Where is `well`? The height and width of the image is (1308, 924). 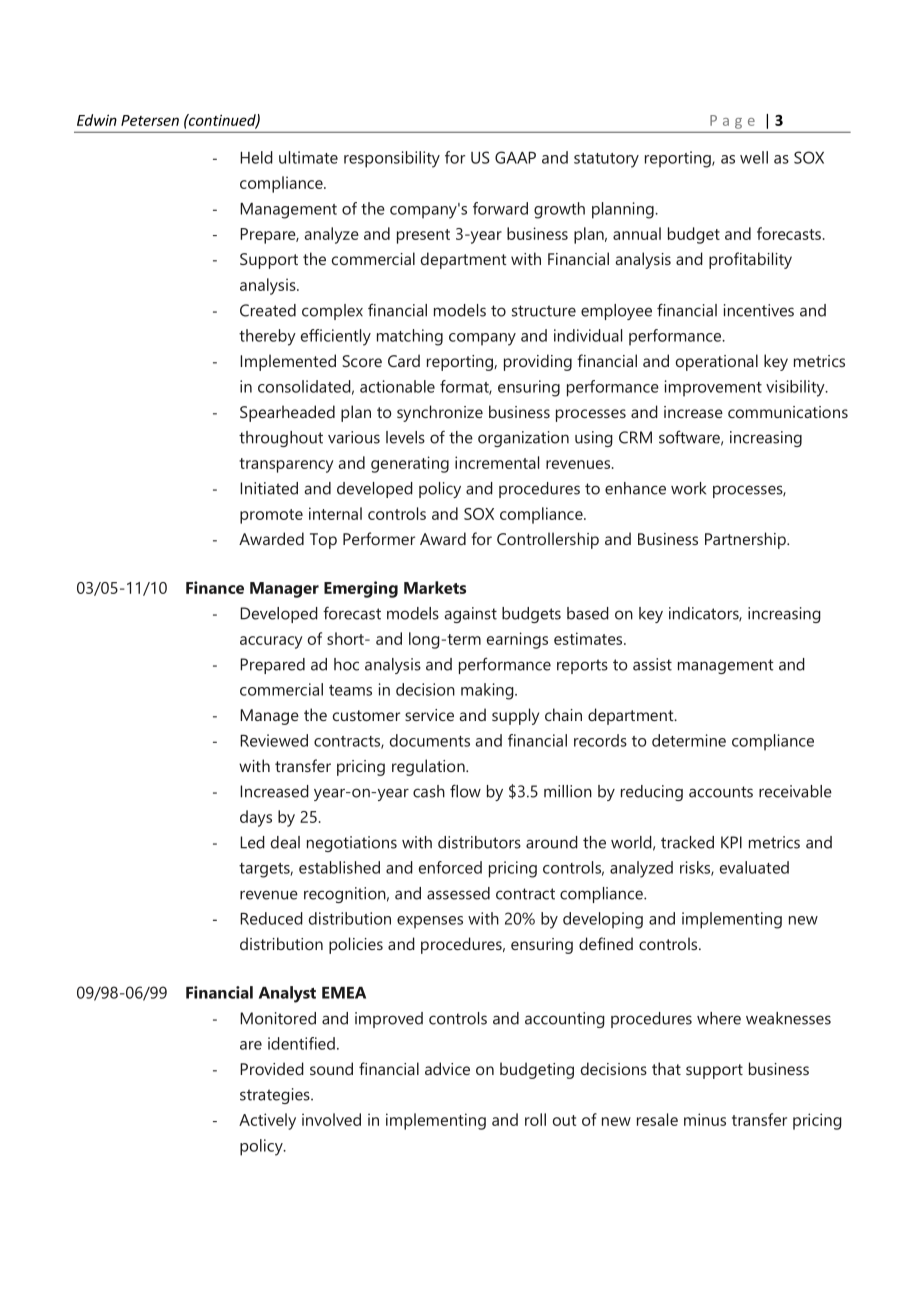 well is located at coordinates (754, 157).
